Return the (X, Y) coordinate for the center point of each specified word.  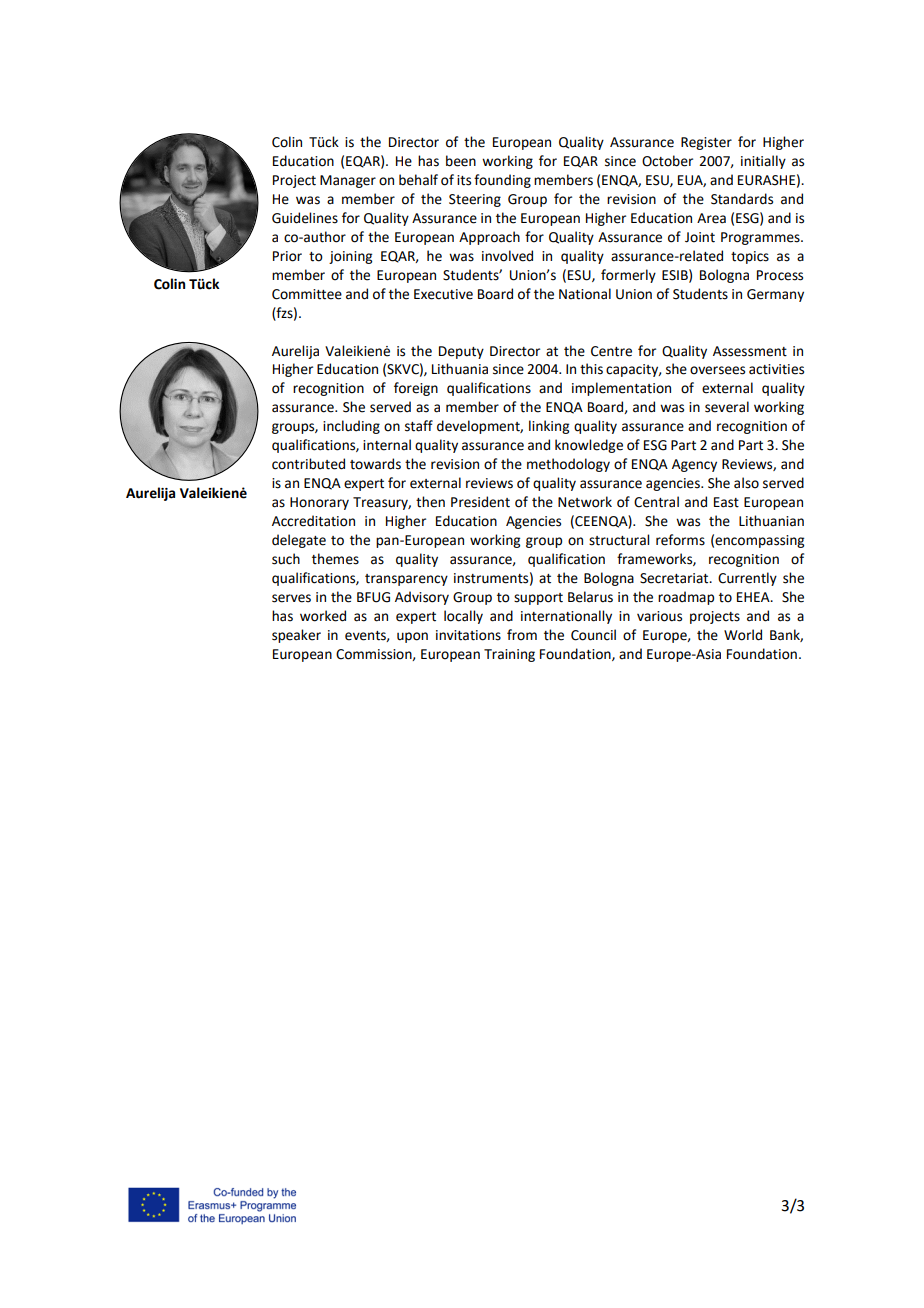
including (351, 427)
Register (706, 143)
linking (549, 427)
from (522, 635)
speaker (296, 636)
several (727, 407)
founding (502, 181)
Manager (348, 181)
